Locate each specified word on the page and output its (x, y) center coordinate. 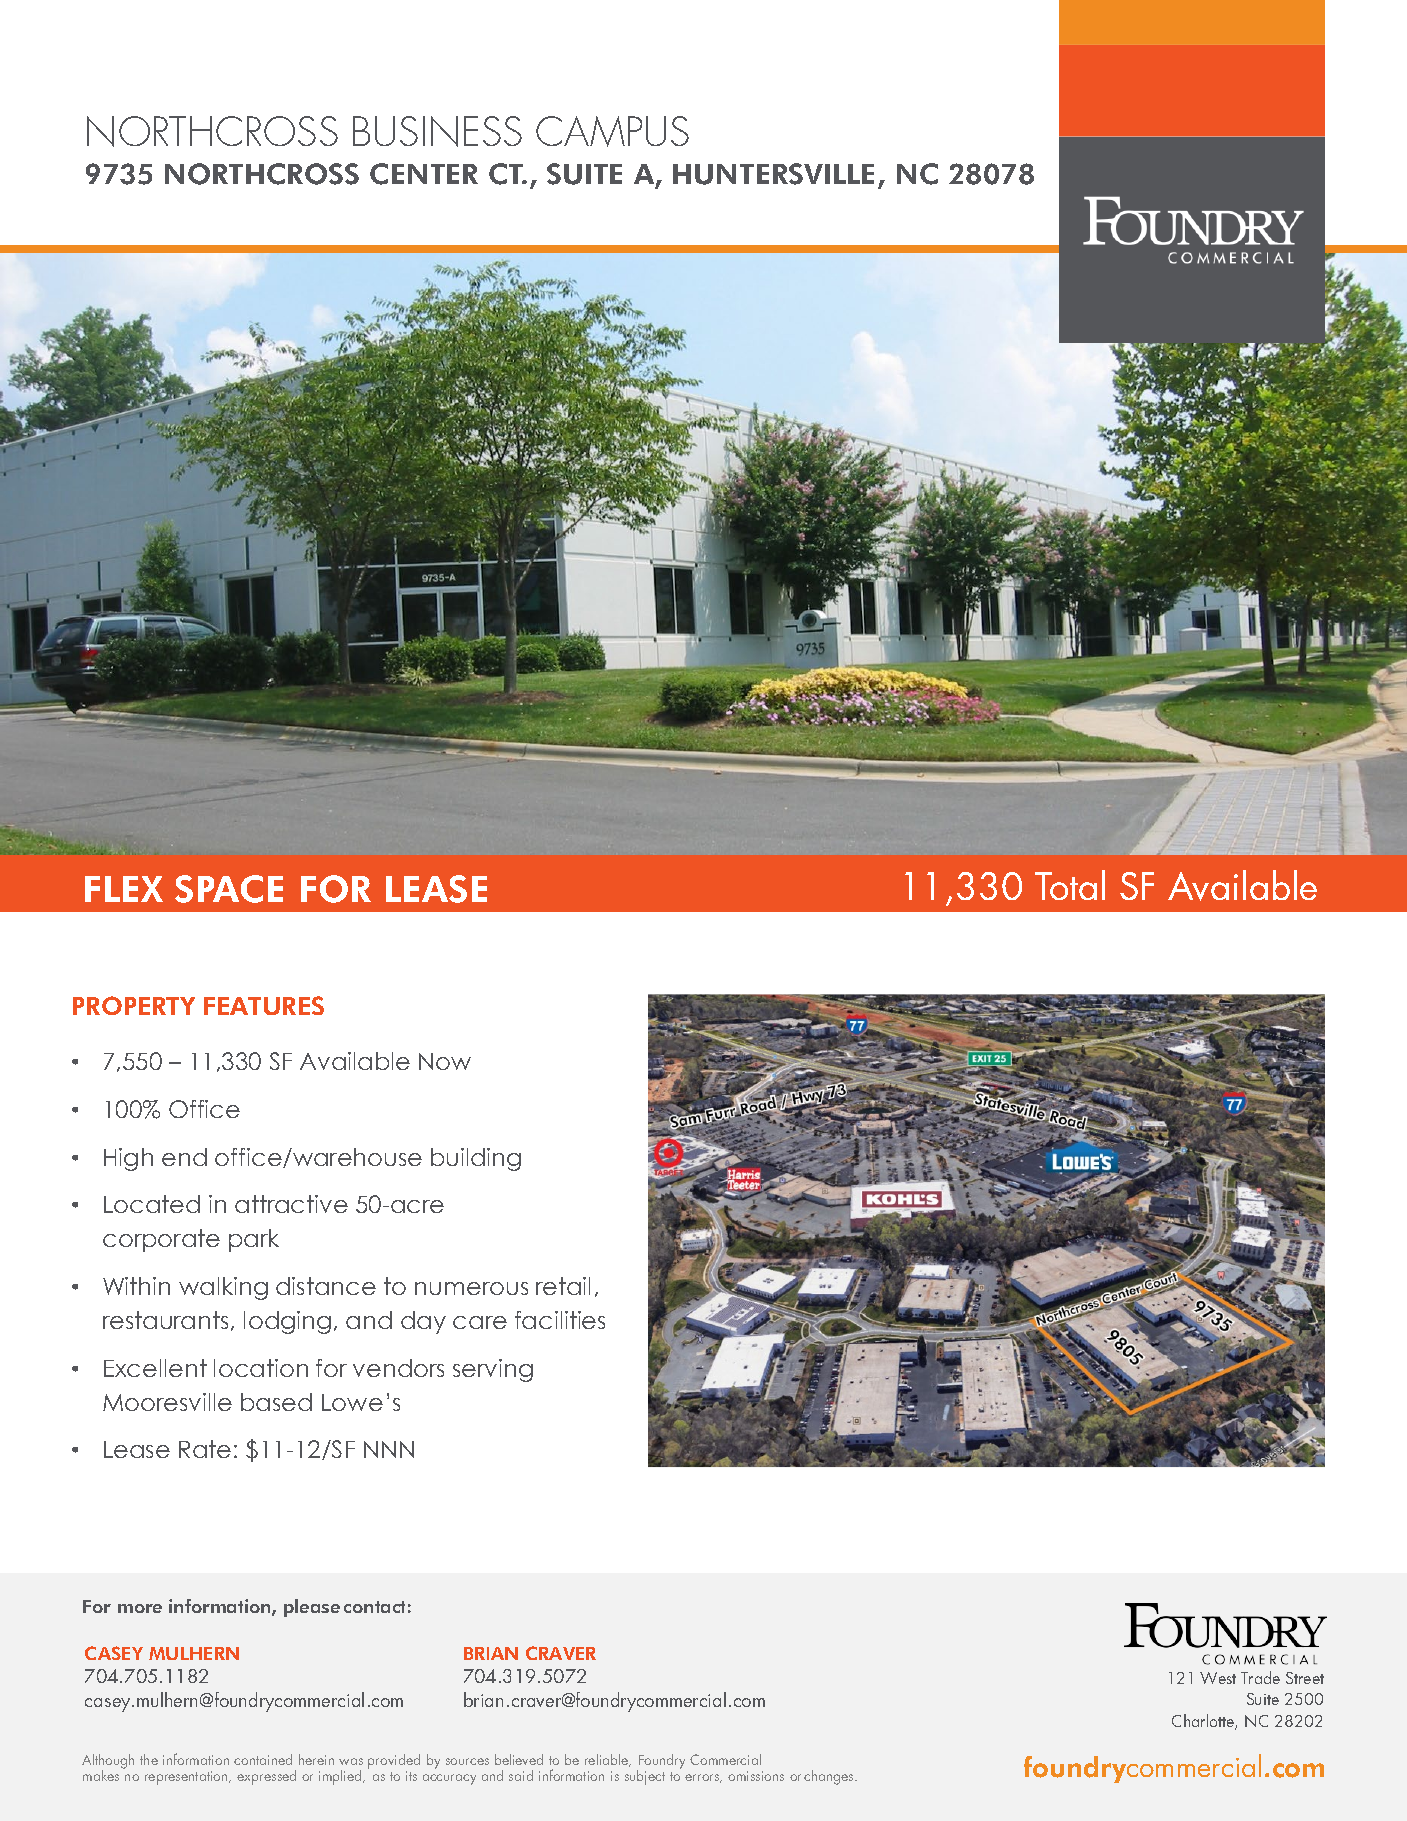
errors (703, 1778)
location (261, 1368)
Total (1070, 885)
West (1218, 1678)
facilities (560, 1320)
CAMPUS (612, 131)
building (476, 1159)
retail (563, 1286)
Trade (1260, 1677)
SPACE (229, 889)
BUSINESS (437, 131)
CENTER (424, 174)
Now (445, 1061)
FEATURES (264, 1005)
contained (263, 1759)
